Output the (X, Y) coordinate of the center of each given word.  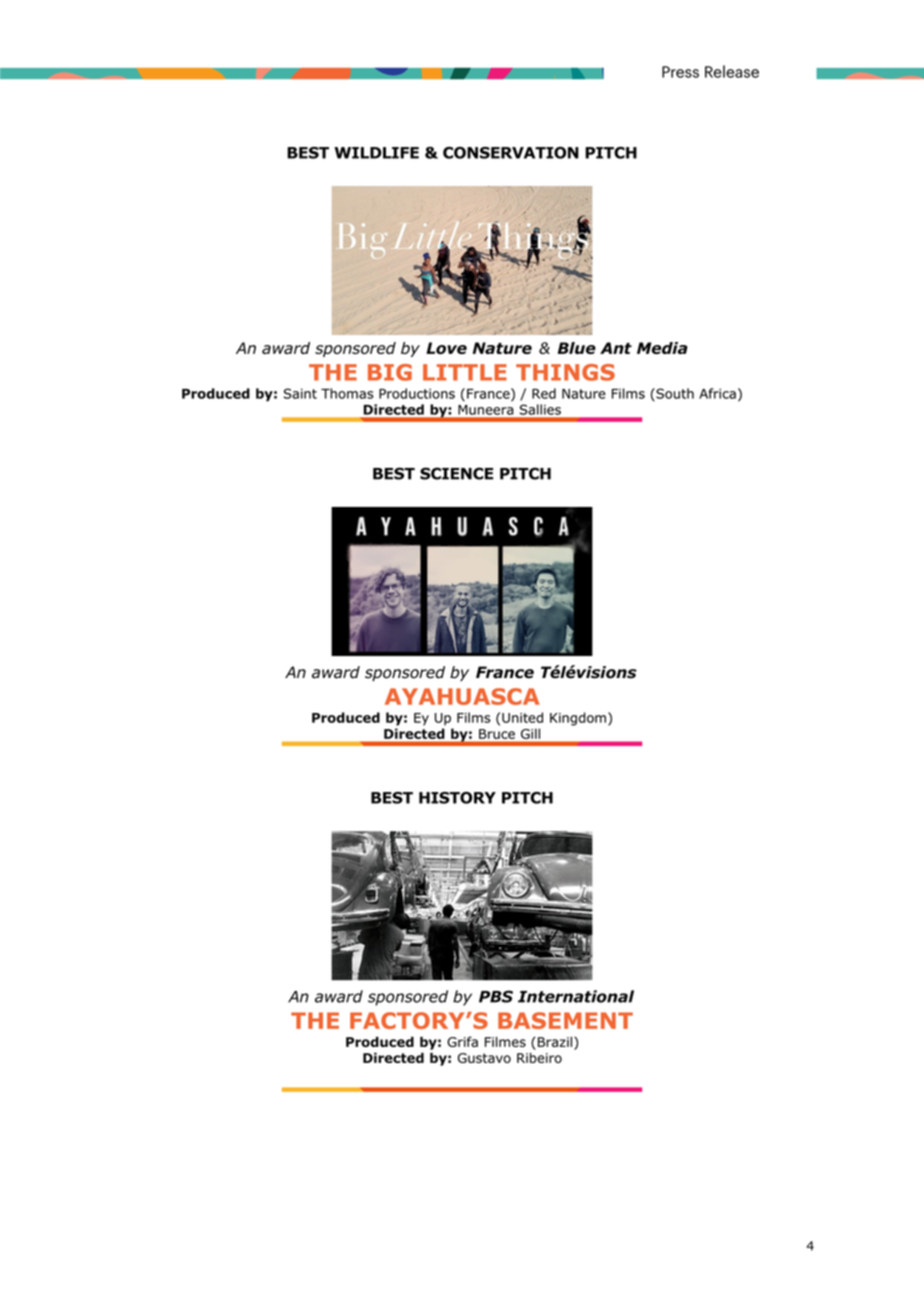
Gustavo (484, 1058)
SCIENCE (456, 473)
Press (680, 72)
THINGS (565, 372)
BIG (390, 372)
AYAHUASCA (462, 696)
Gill (530, 734)
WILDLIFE (376, 153)
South (674, 394)
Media (662, 348)
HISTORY (457, 798)
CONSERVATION (511, 153)
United (522, 717)
